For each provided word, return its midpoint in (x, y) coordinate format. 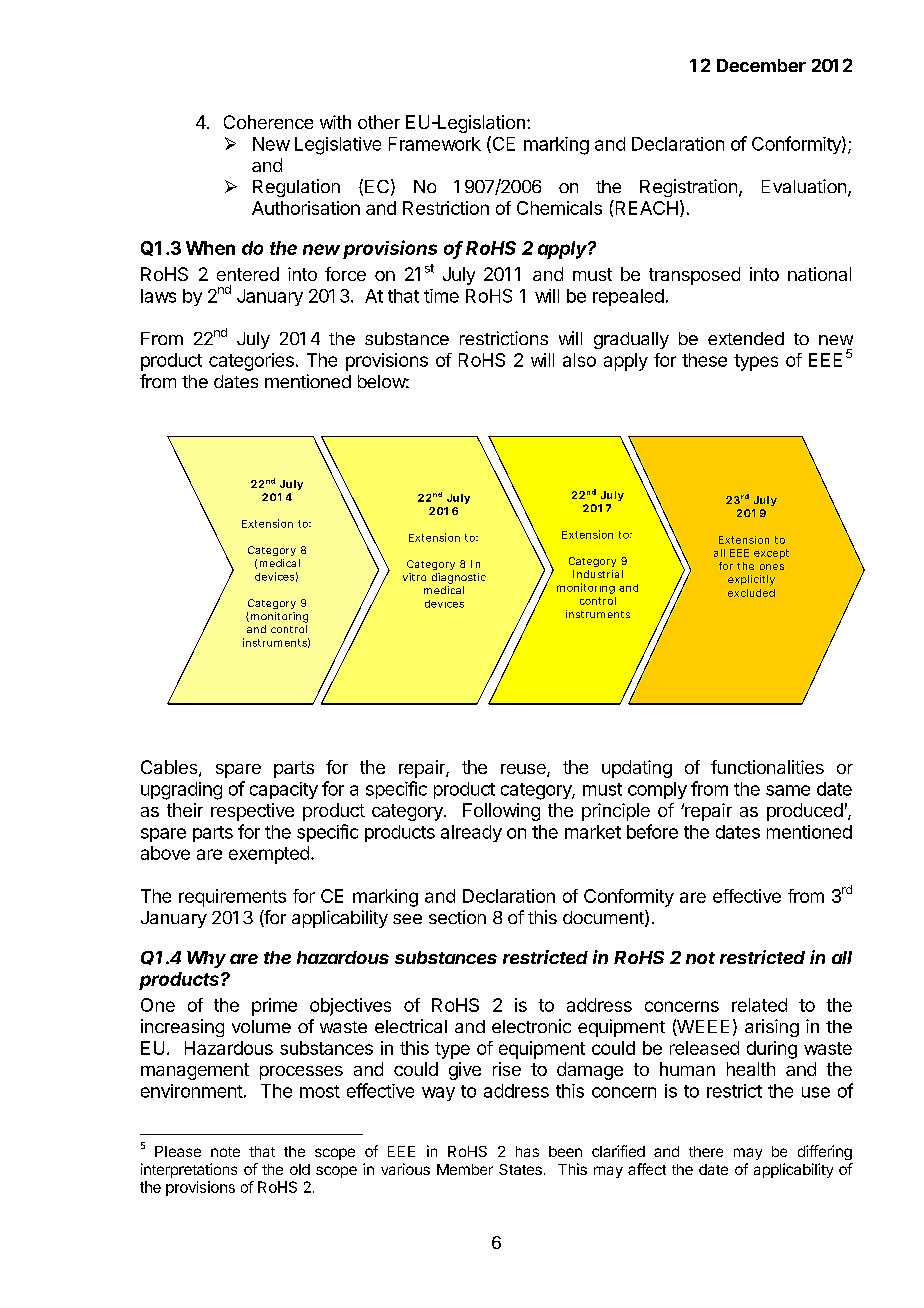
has (527, 1151)
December (761, 65)
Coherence (268, 122)
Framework (435, 144)
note (225, 1152)
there (706, 1151)
